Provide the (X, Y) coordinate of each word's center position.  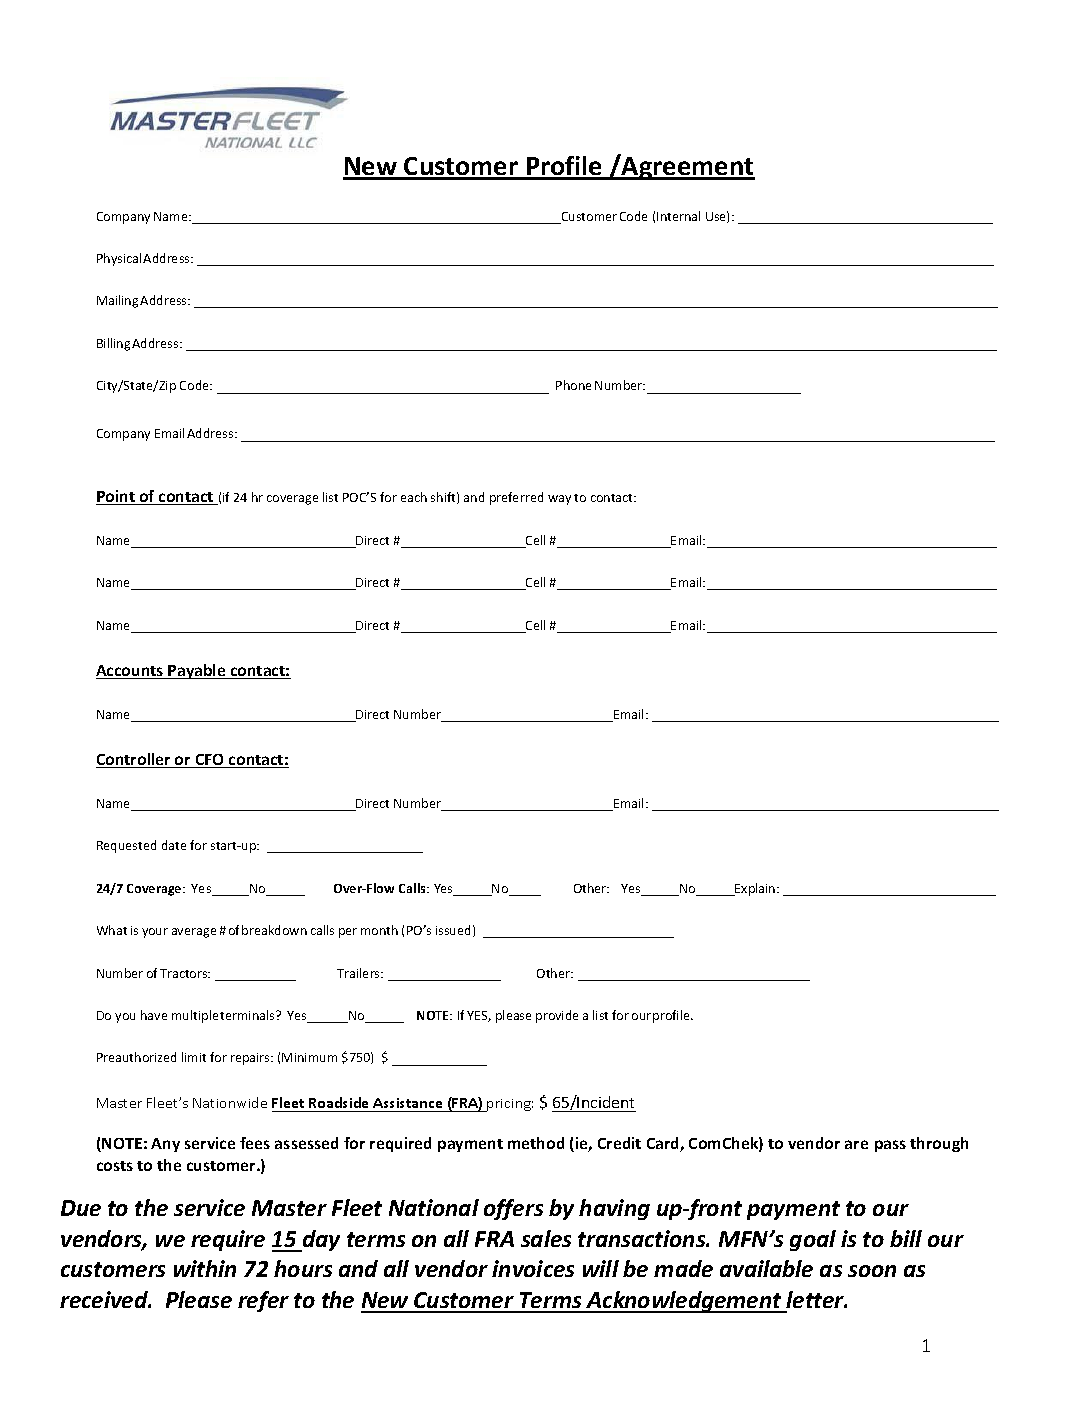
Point (116, 497)
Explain (755, 889)
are (856, 1144)
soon (872, 1271)
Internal (678, 216)
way (559, 500)
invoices (533, 1268)
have (154, 1015)
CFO (209, 761)
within (205, 1268)
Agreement (687, 167)
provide (557, 1016)
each (414, 497)
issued (453, 930)
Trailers (359, 973)
